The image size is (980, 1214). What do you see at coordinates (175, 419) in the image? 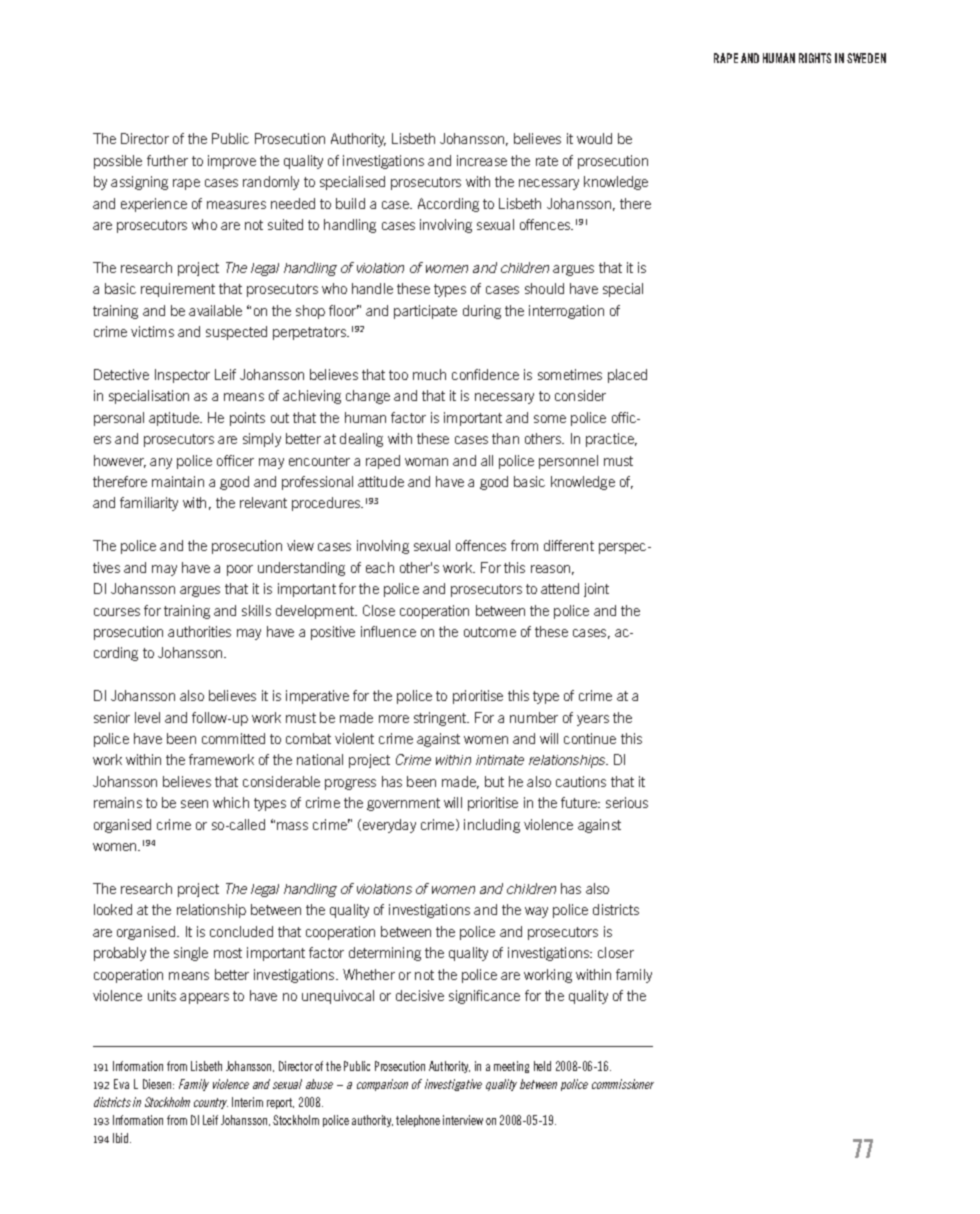
I see `aptitude` at bounding box center [175, 419].
